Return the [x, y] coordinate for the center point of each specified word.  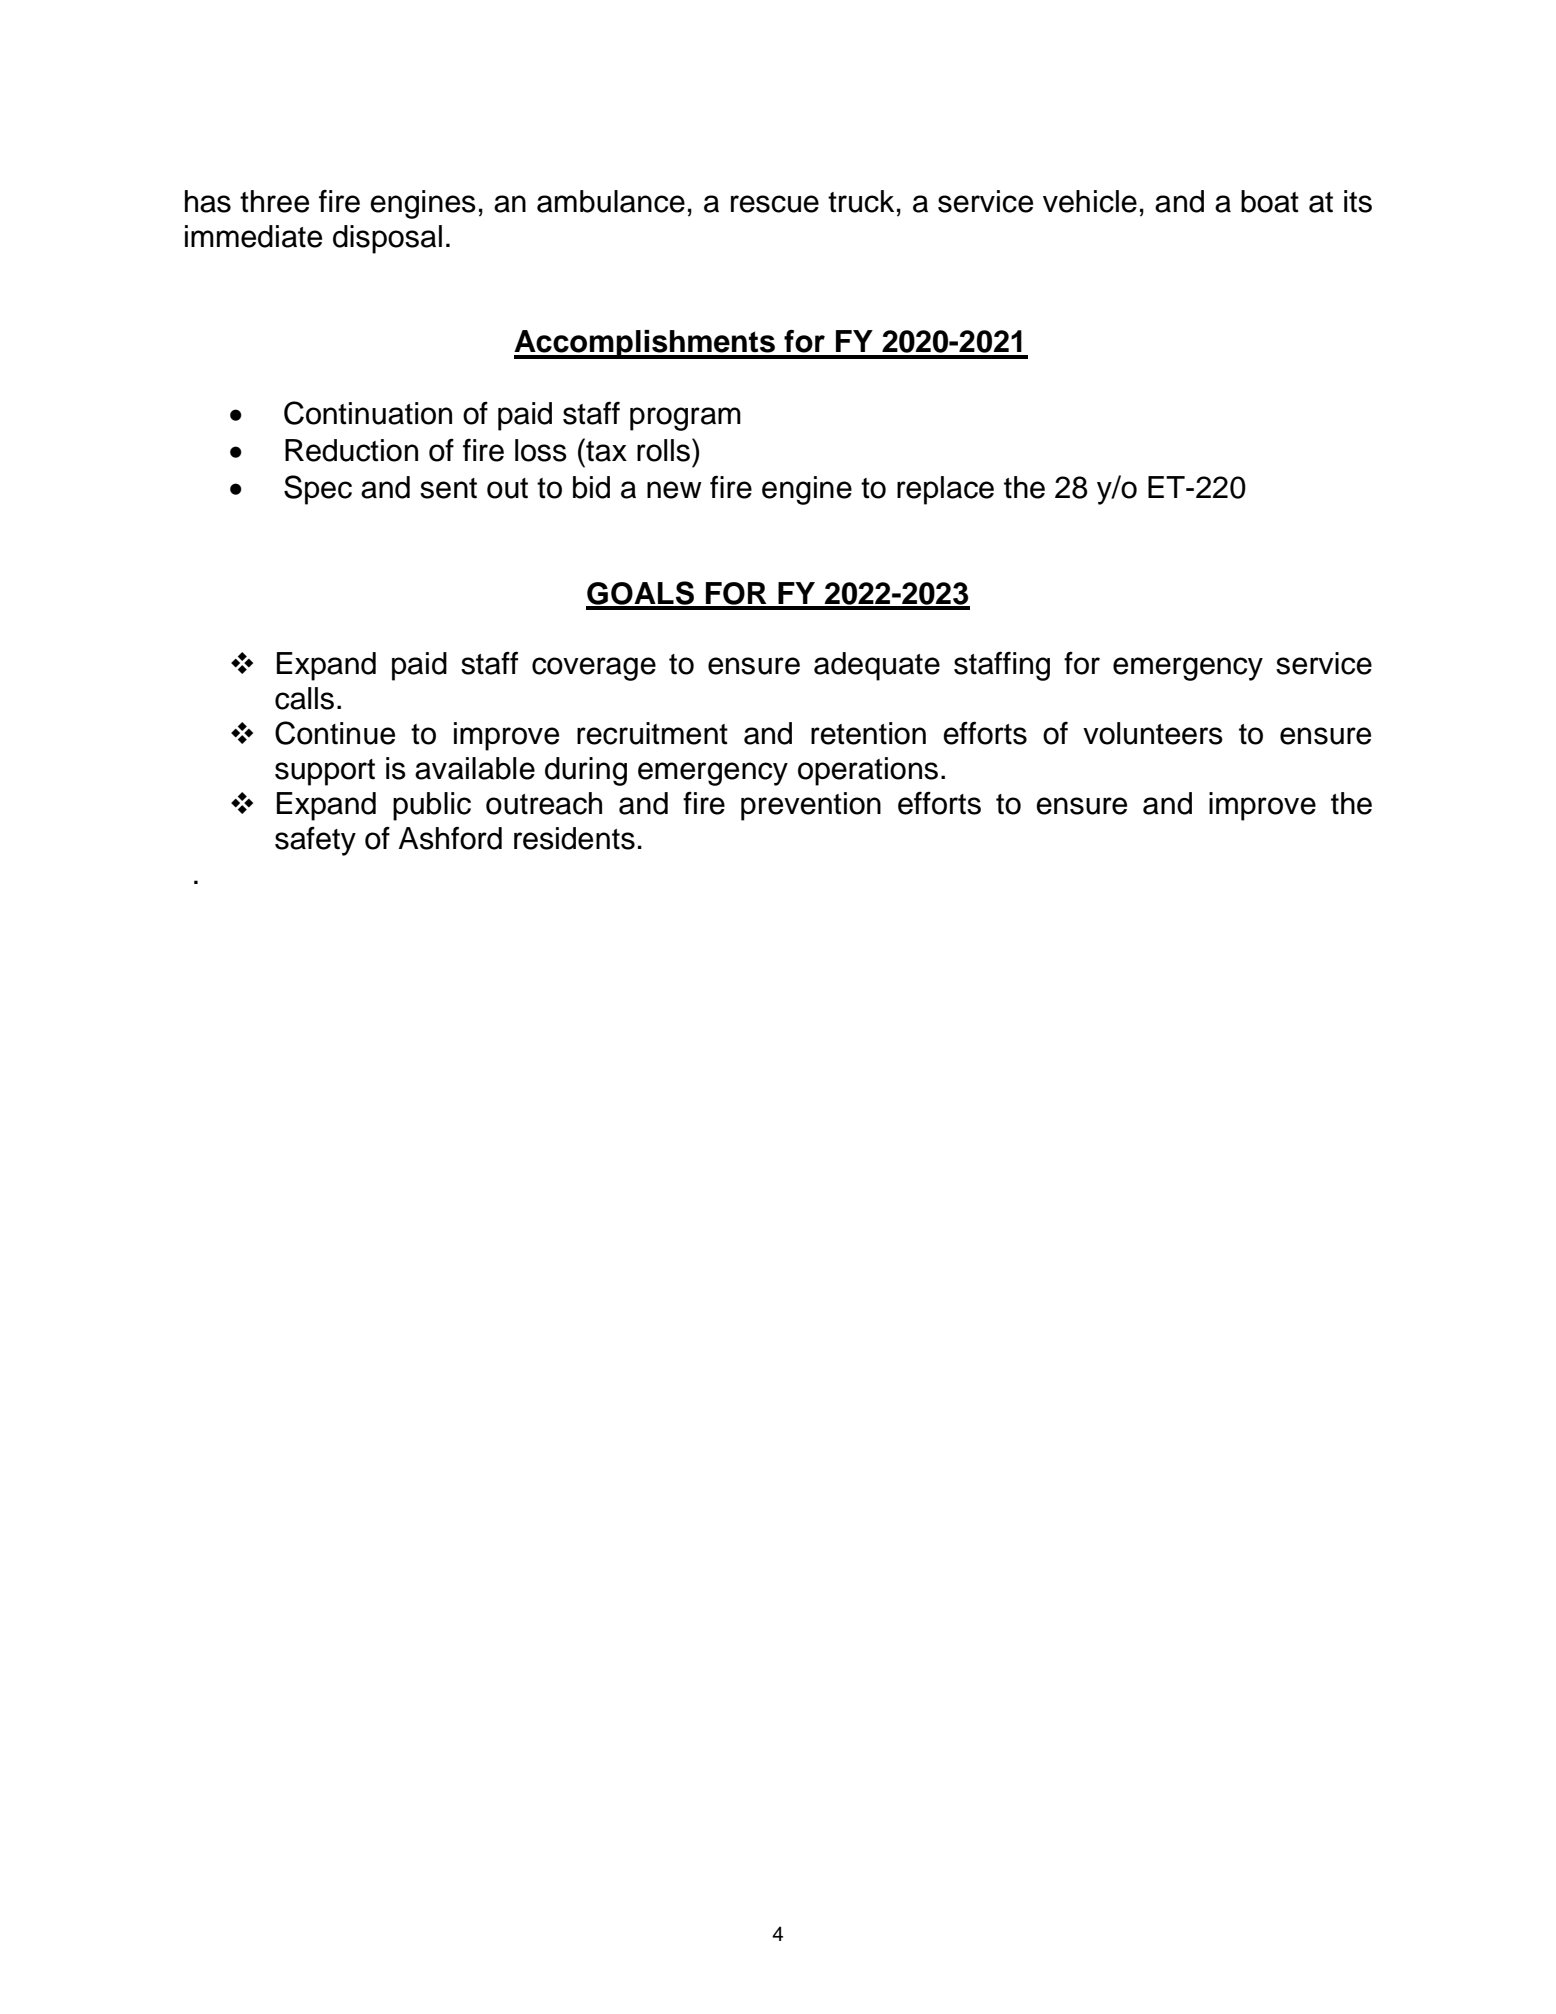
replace [945, 490]
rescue [775, 204]
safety [315, 841]
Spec [318, 490]
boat [1270, 201]
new [674, 490]
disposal [387, 239]
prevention [811, 806]
